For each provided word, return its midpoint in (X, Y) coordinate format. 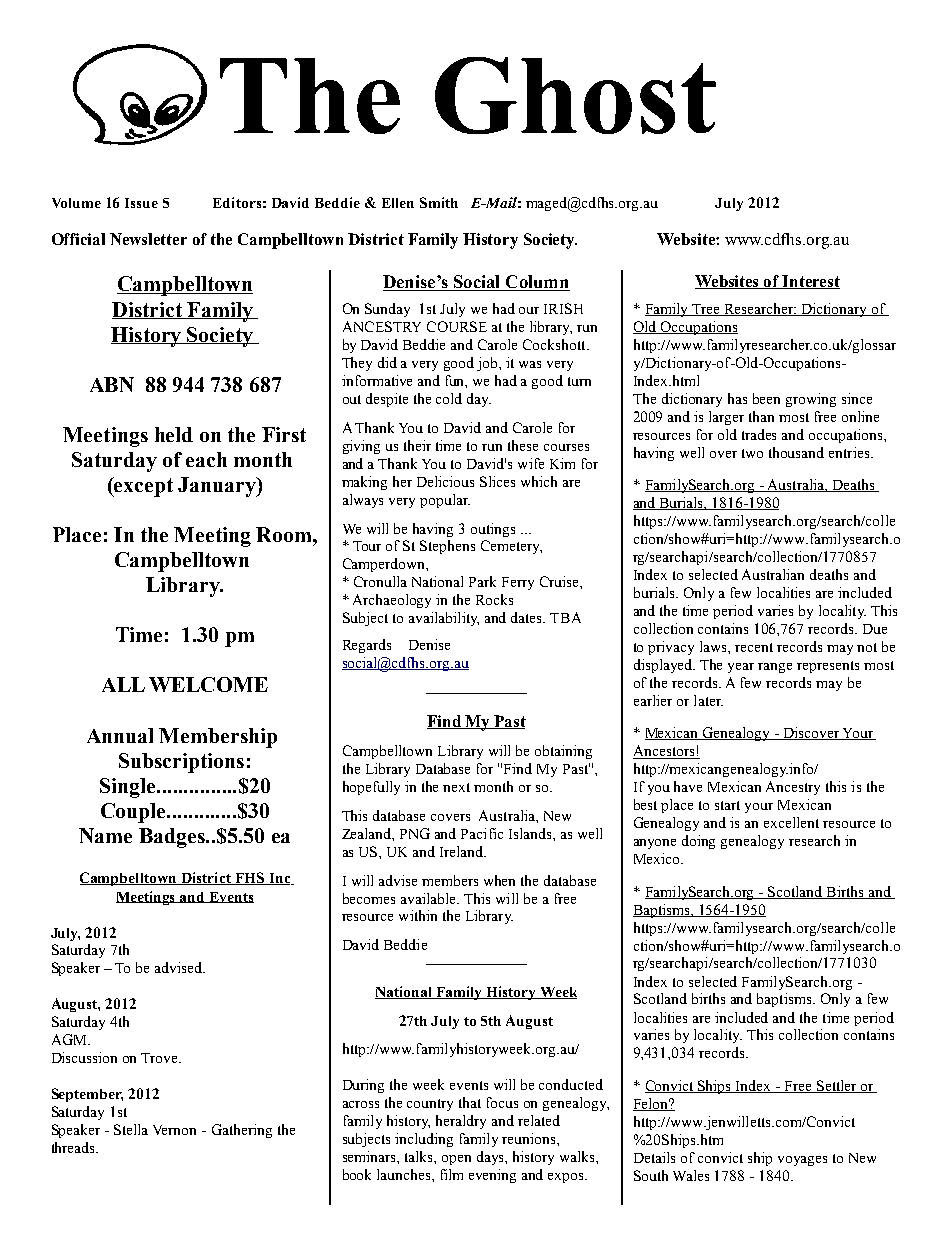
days (491, 1158)
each (206, 459)
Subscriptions (181, 763)
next (456, 787)
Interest (810, 282)
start (727, 805)
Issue (141, 203)
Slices (497, 481)
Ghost (575, 95)
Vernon (174, 1130)
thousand (796, 452)
